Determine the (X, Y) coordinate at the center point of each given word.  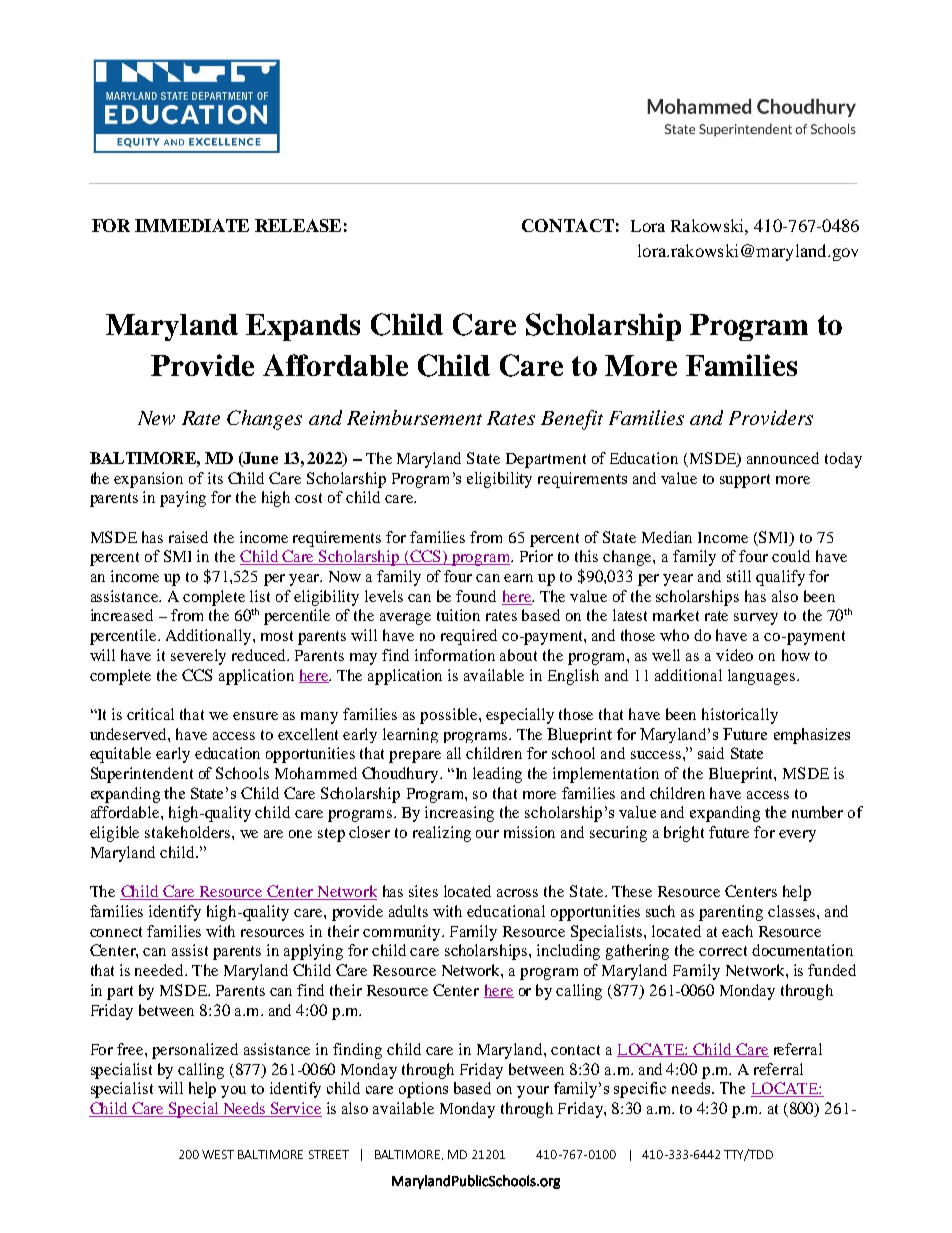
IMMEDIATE (192, 225)
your (533, 1092)
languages (761, 677)
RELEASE (298, 225)
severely (198, 657)
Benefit (572, 420)
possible (450, 716)
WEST (218, 1154)
